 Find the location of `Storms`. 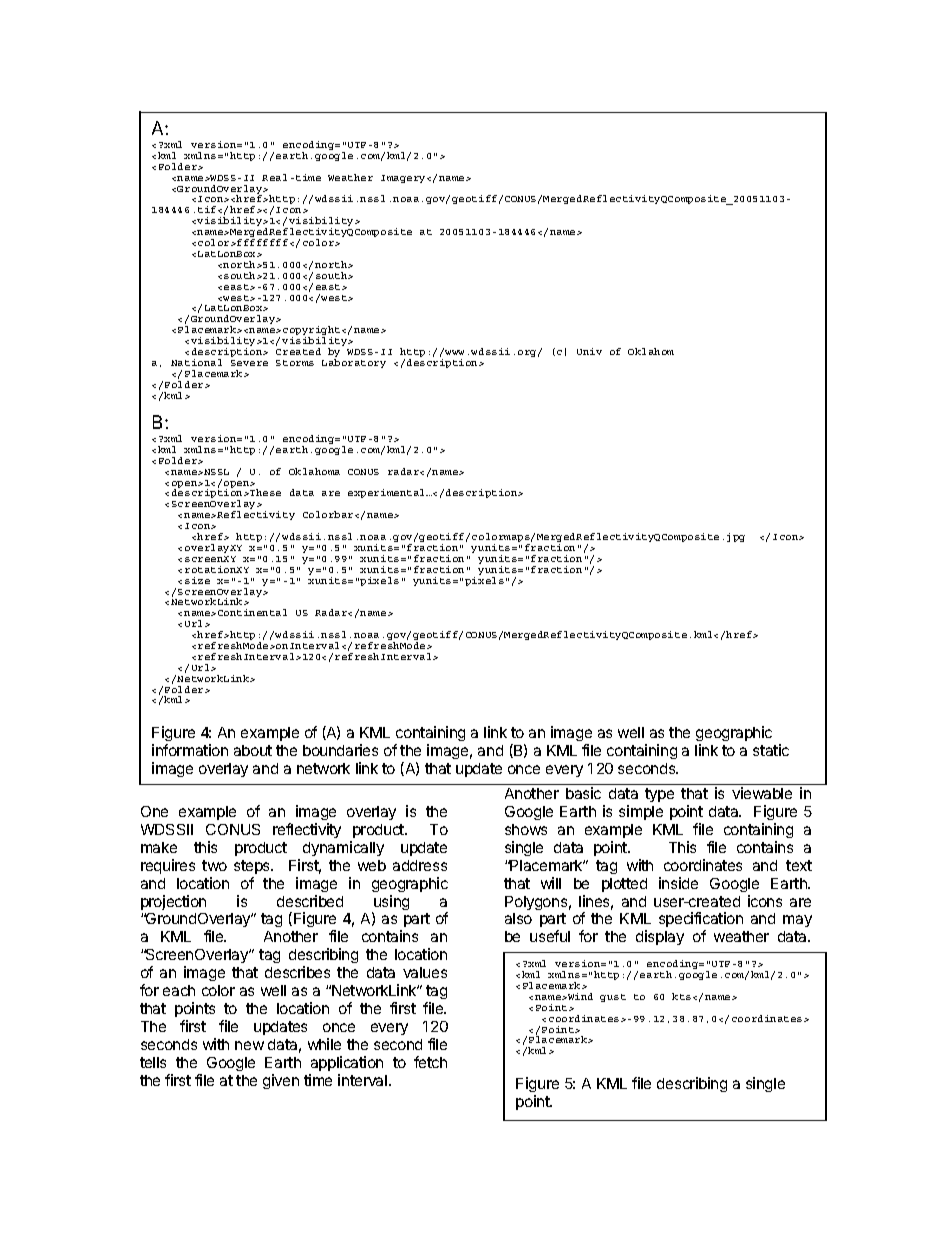

Storms is located at coordinates (295, 363).
